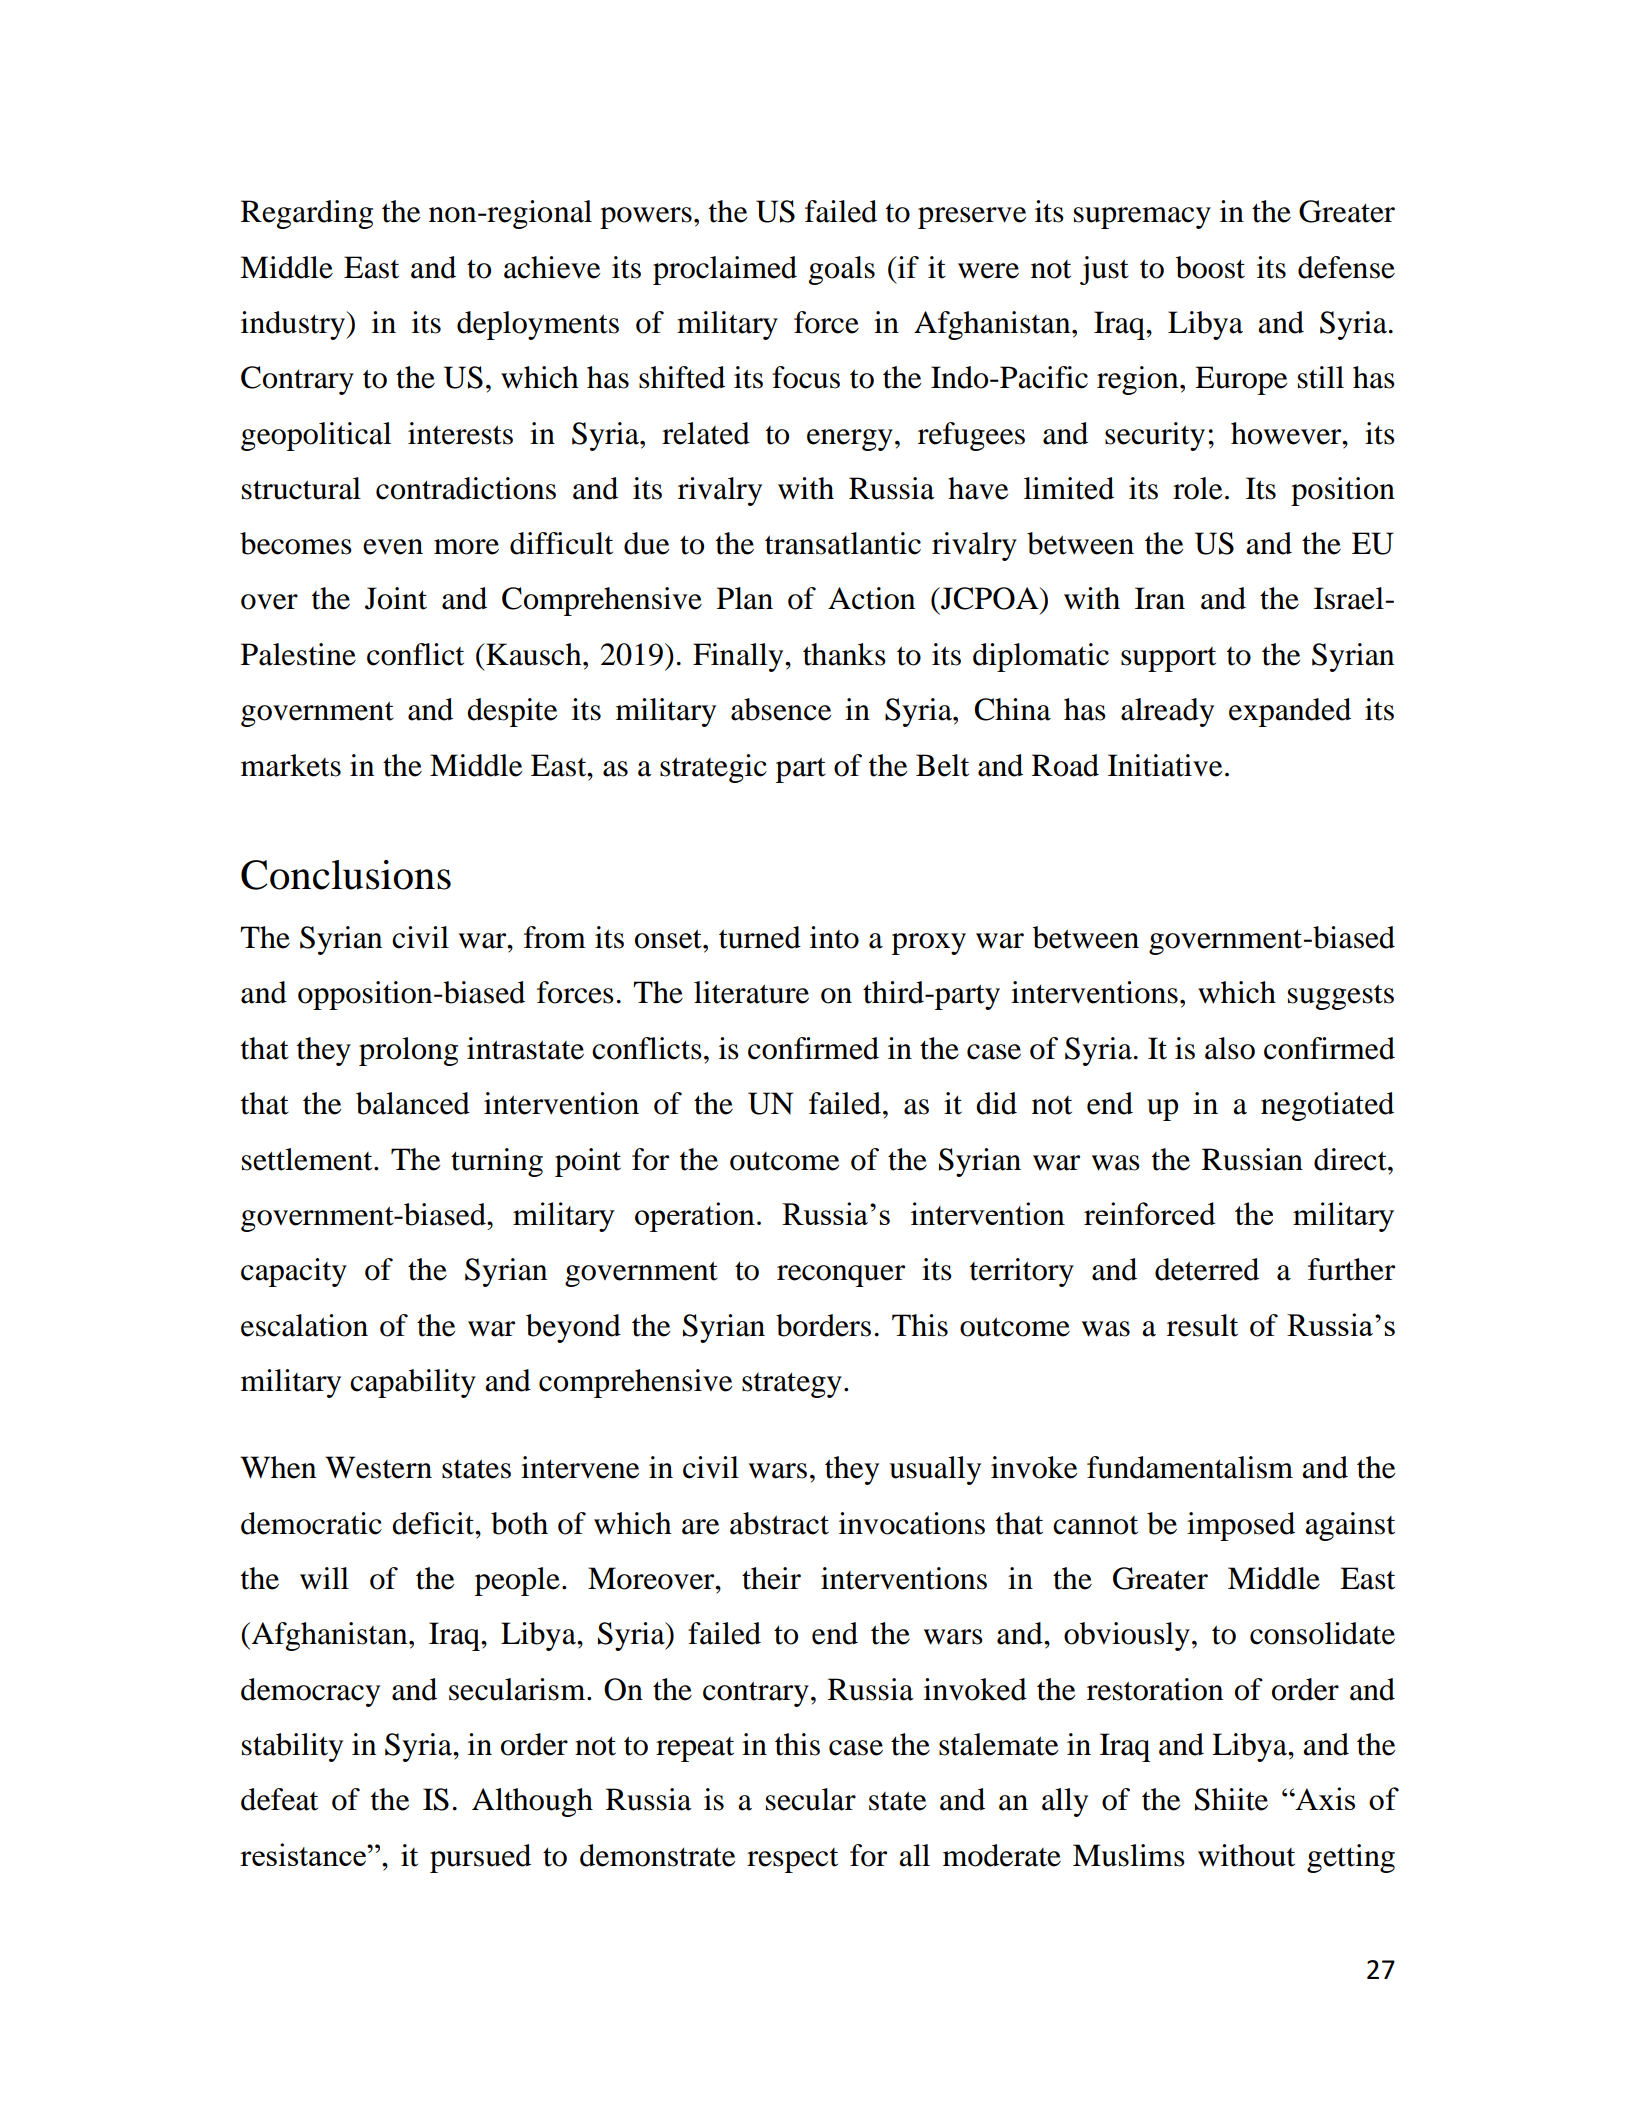  I want to click on boost, so click(1210, 267).
